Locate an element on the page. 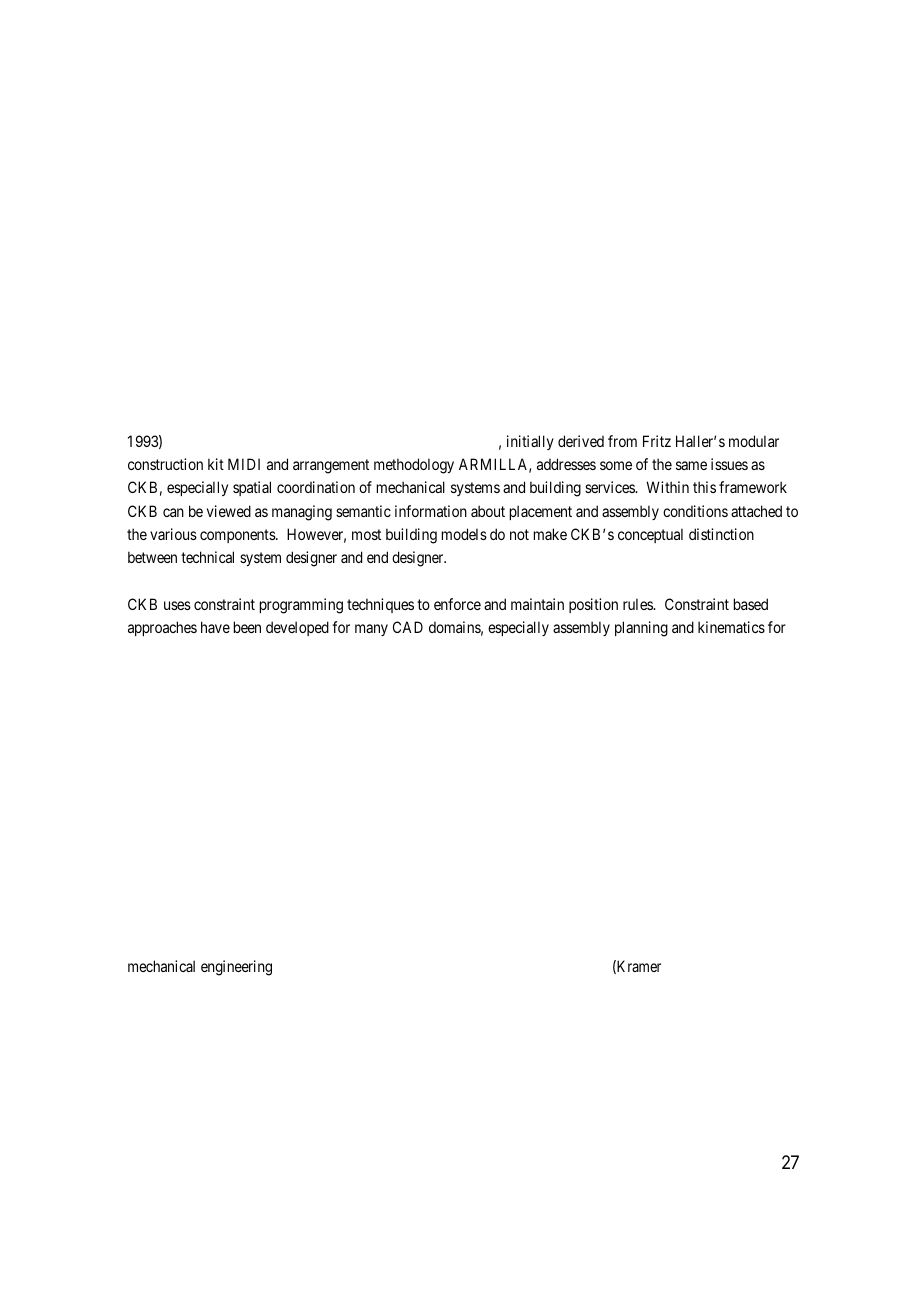 The height and width of the document is (1308, 924). have is located at coordinates (215, 627).
